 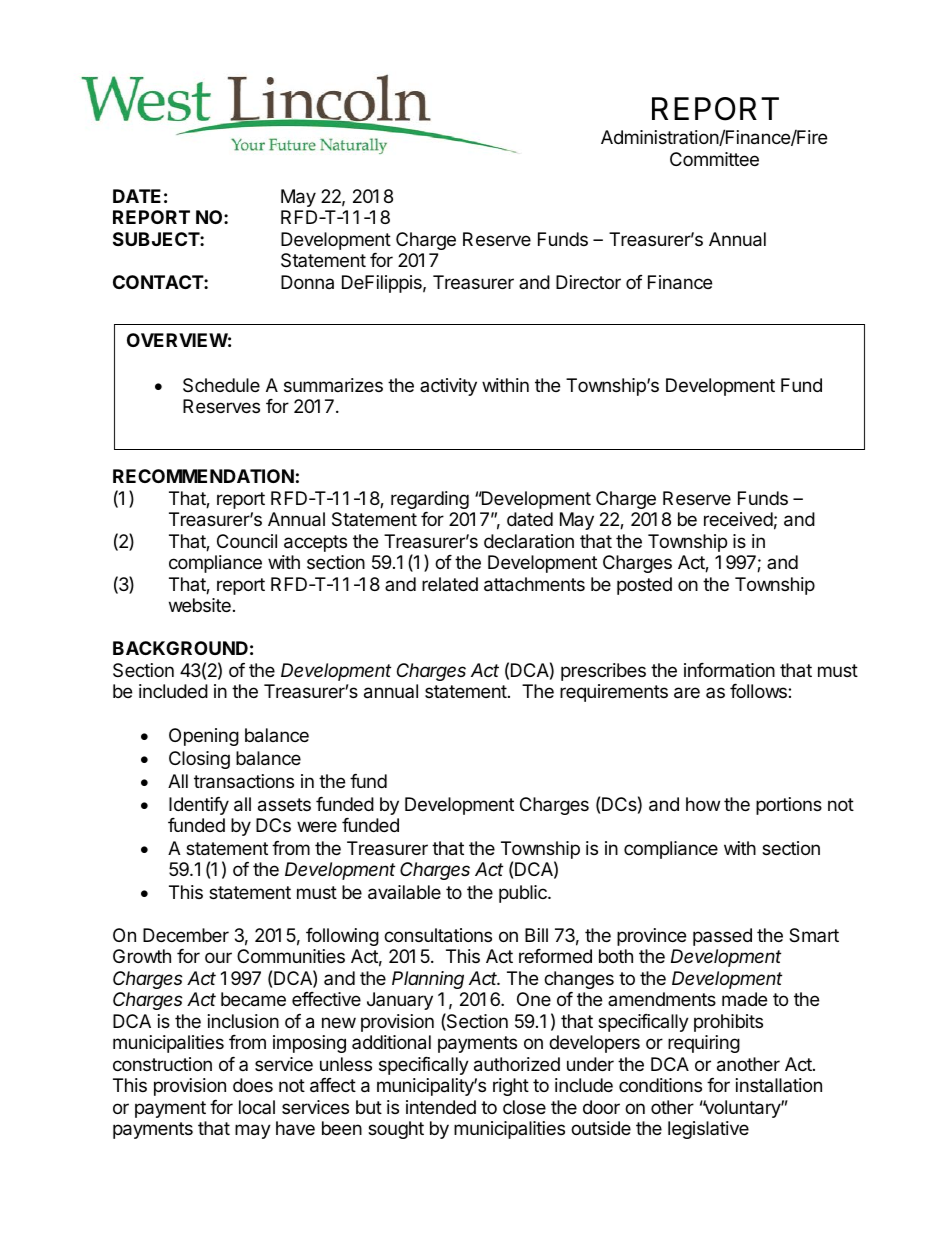 What do you see at coordinates (714, 159) in the image?
I see `Committee` at bounding box center [714, 159].
